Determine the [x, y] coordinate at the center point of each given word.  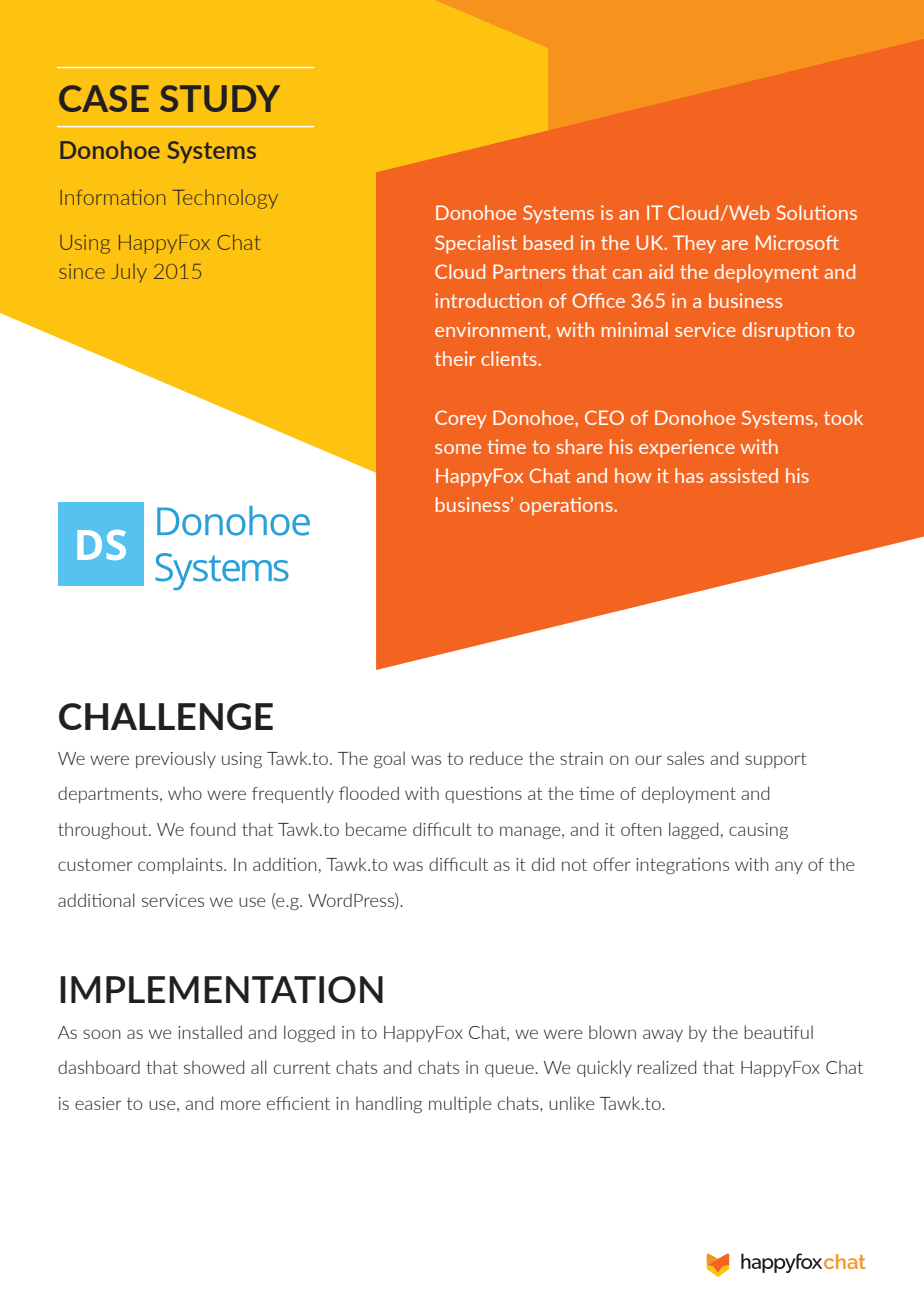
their [455, 358]
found [212, 829]
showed [214, 1067]
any [789, 867]
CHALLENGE [166, 716]
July [129, 273]
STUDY [220, 98]
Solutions [817, 212]
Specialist [476, 244]
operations [567, 506]
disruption [786, 331]
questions [483, 794]
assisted [744, 475]
